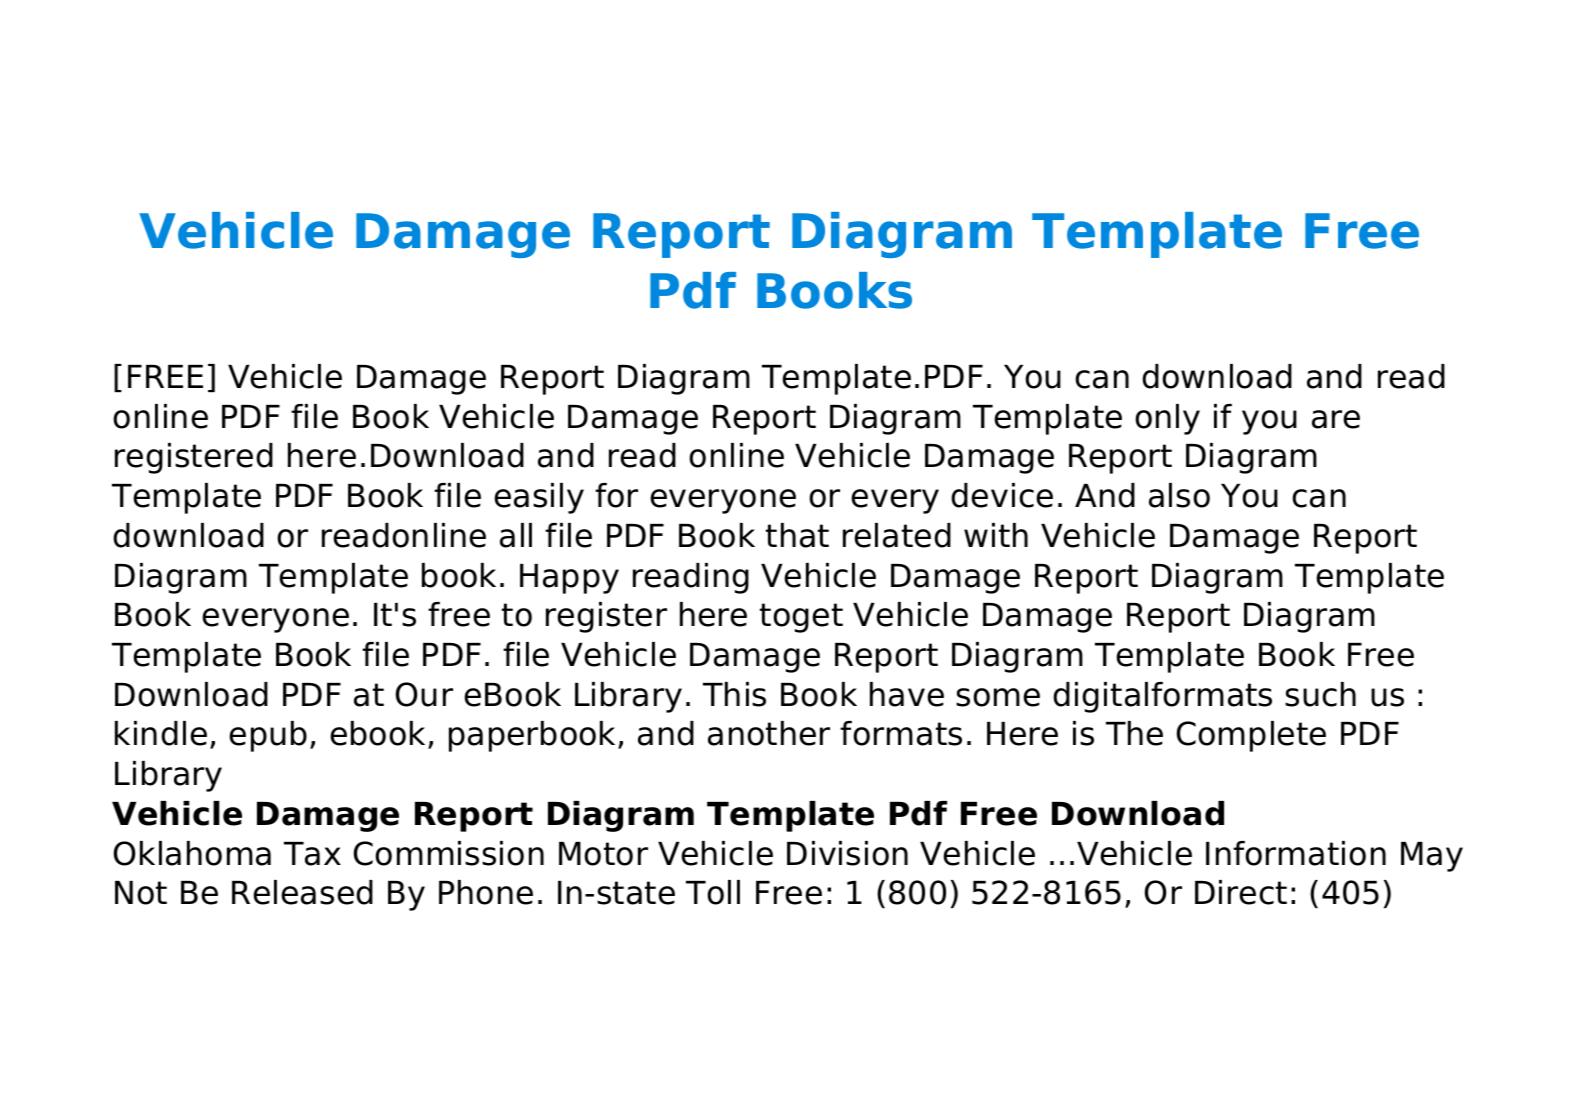  Describe the element at coordinates (996, 535) in the image. I see `with` at that location.
